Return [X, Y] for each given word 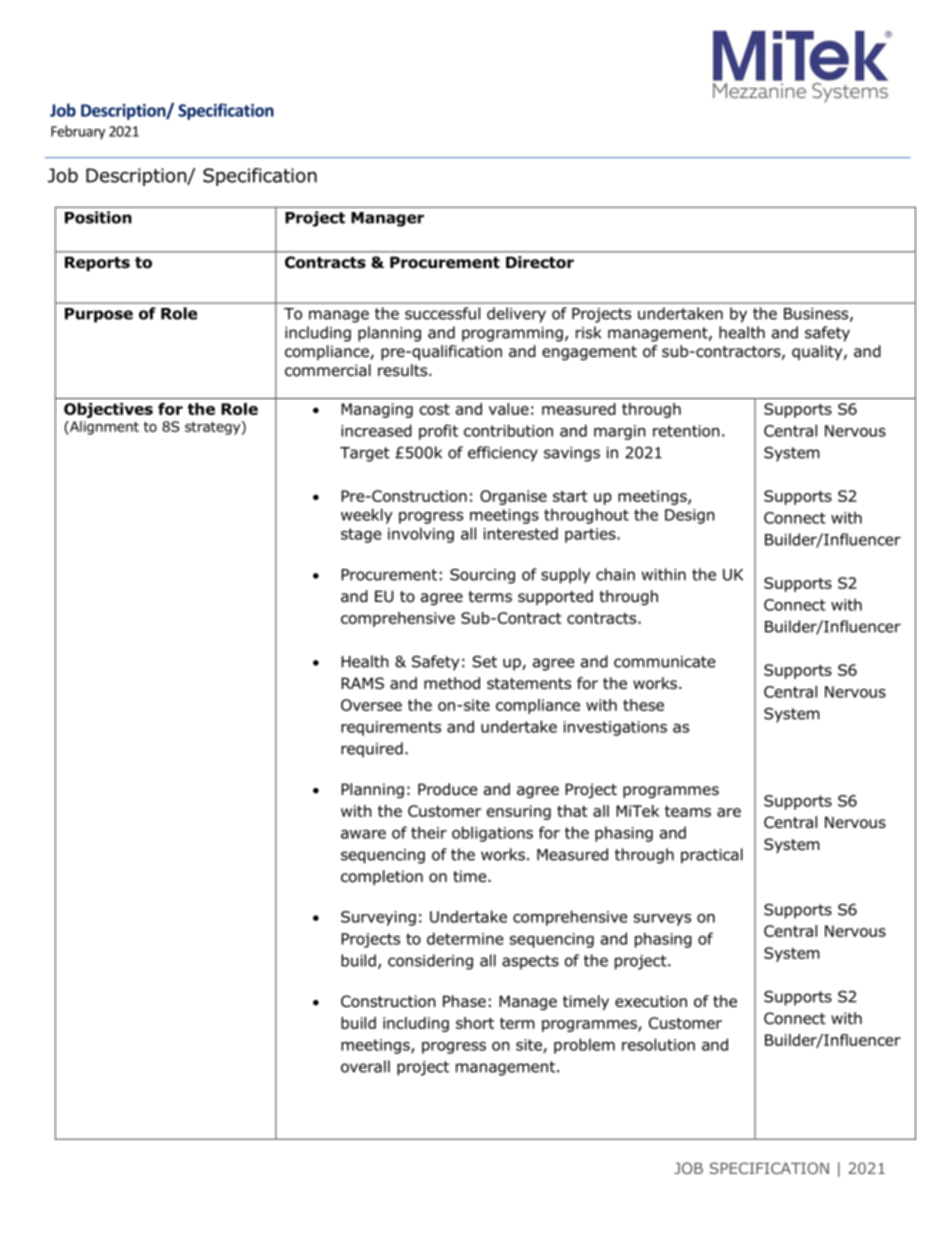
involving [421, 535]
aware [363, 834]
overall [365, 1066]
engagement [589, 353]
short [475, 1023]
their [429, 832]
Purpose [99, 315]
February [78, 132]
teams [688, 811]
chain [615, 574]
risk [588, 332]
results [404, 370]
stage [361, 535]
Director [540, 262]
